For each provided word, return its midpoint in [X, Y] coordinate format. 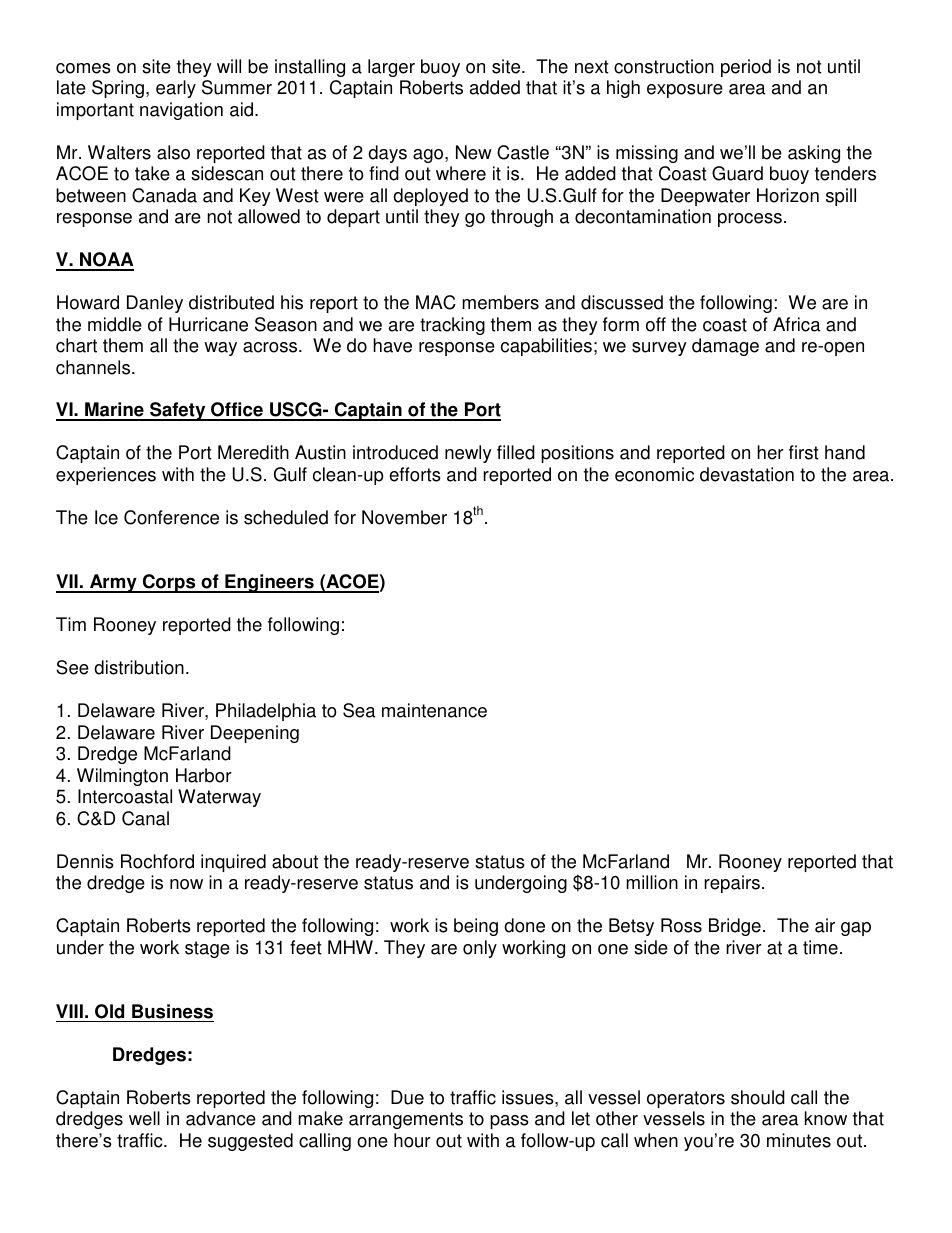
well [144, 1118]
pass [509, 1122]
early [176, 89]
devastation [747, 474]
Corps [169, 583]
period [746, 68]
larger [391, 68]
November [404, 517]
